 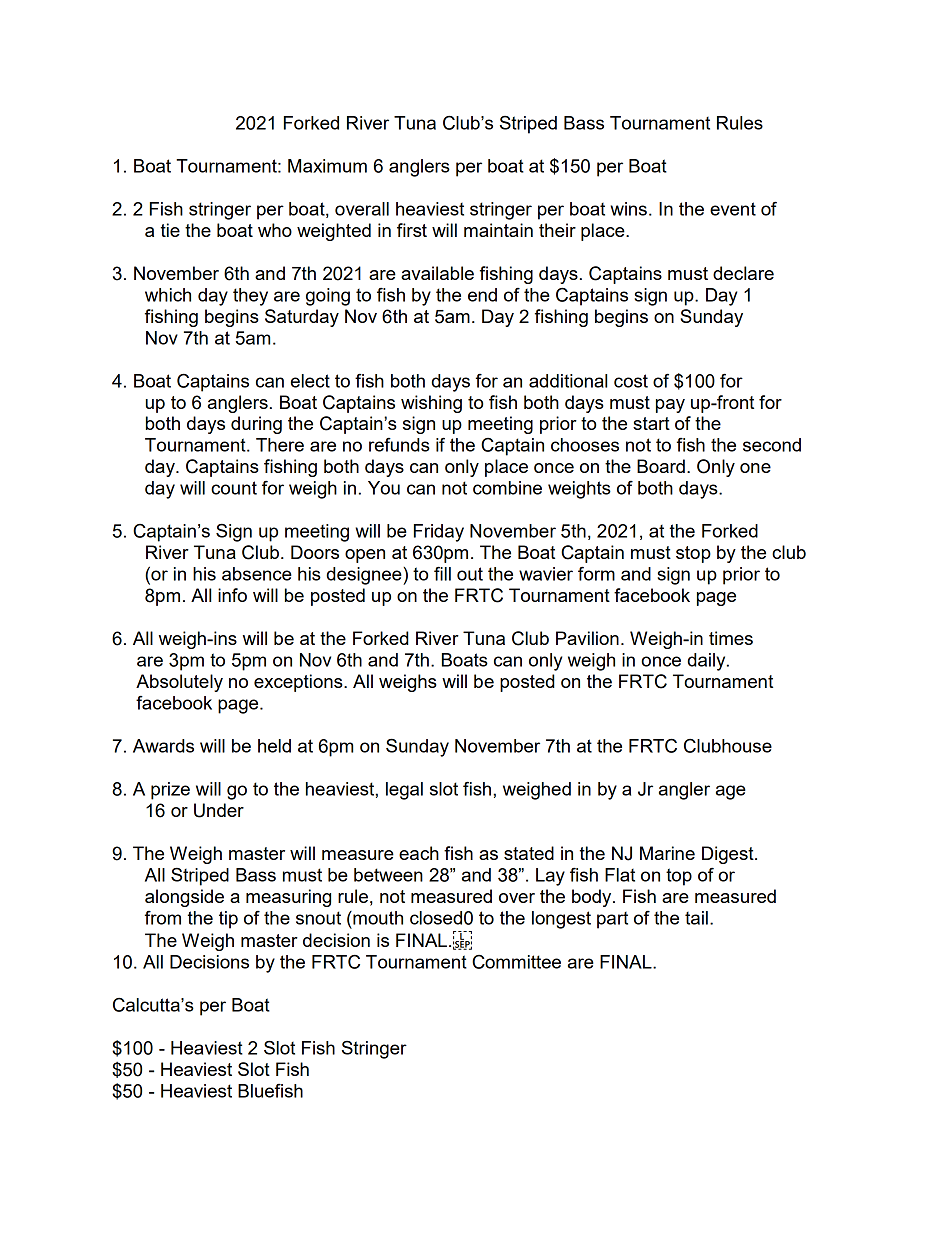 What do you see at coordinates (257, 574) in the screenshot?
I see `absence` at bounding box center [257, 574].
